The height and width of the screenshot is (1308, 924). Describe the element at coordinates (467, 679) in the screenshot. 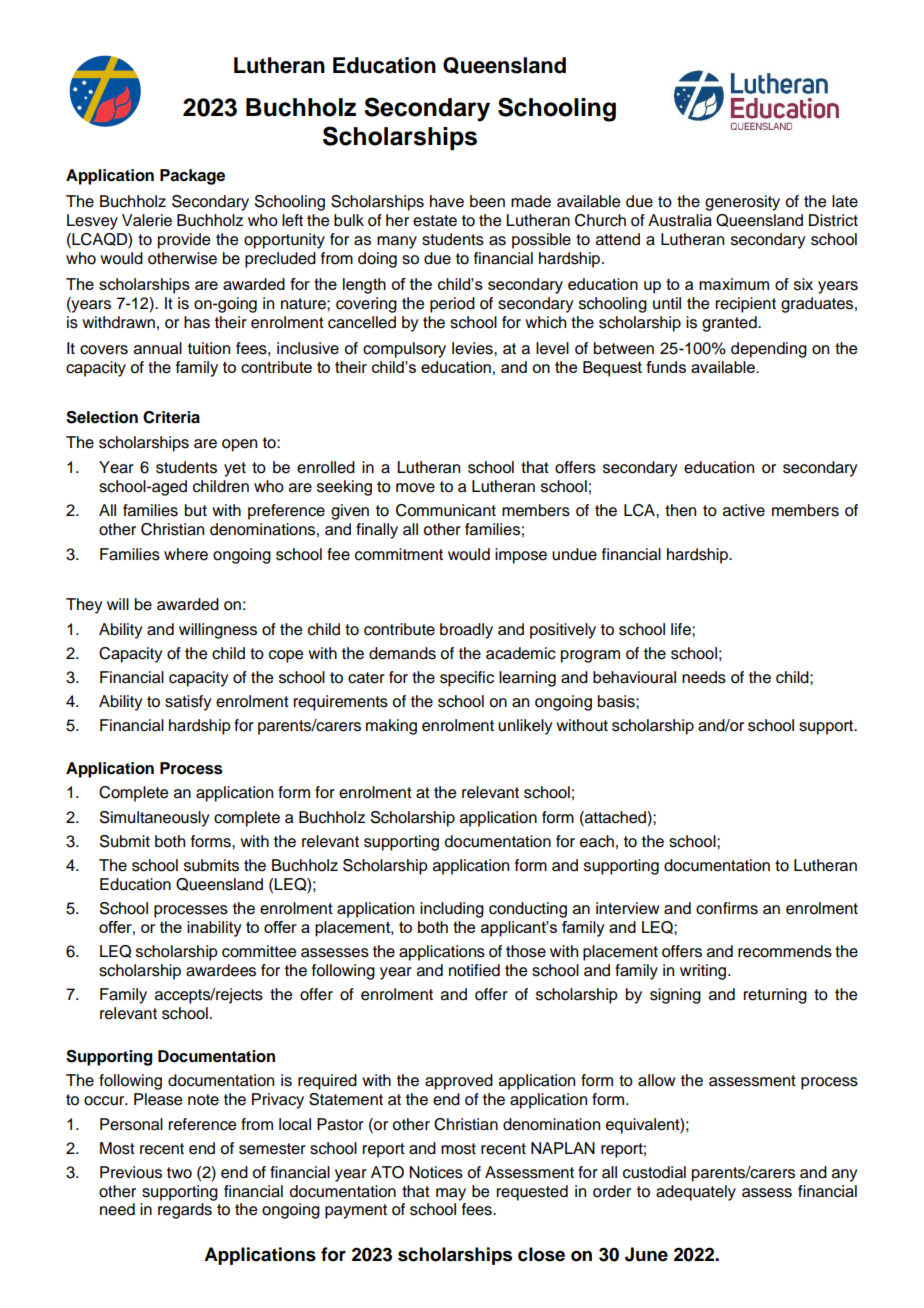

I see `specific` at that location.
